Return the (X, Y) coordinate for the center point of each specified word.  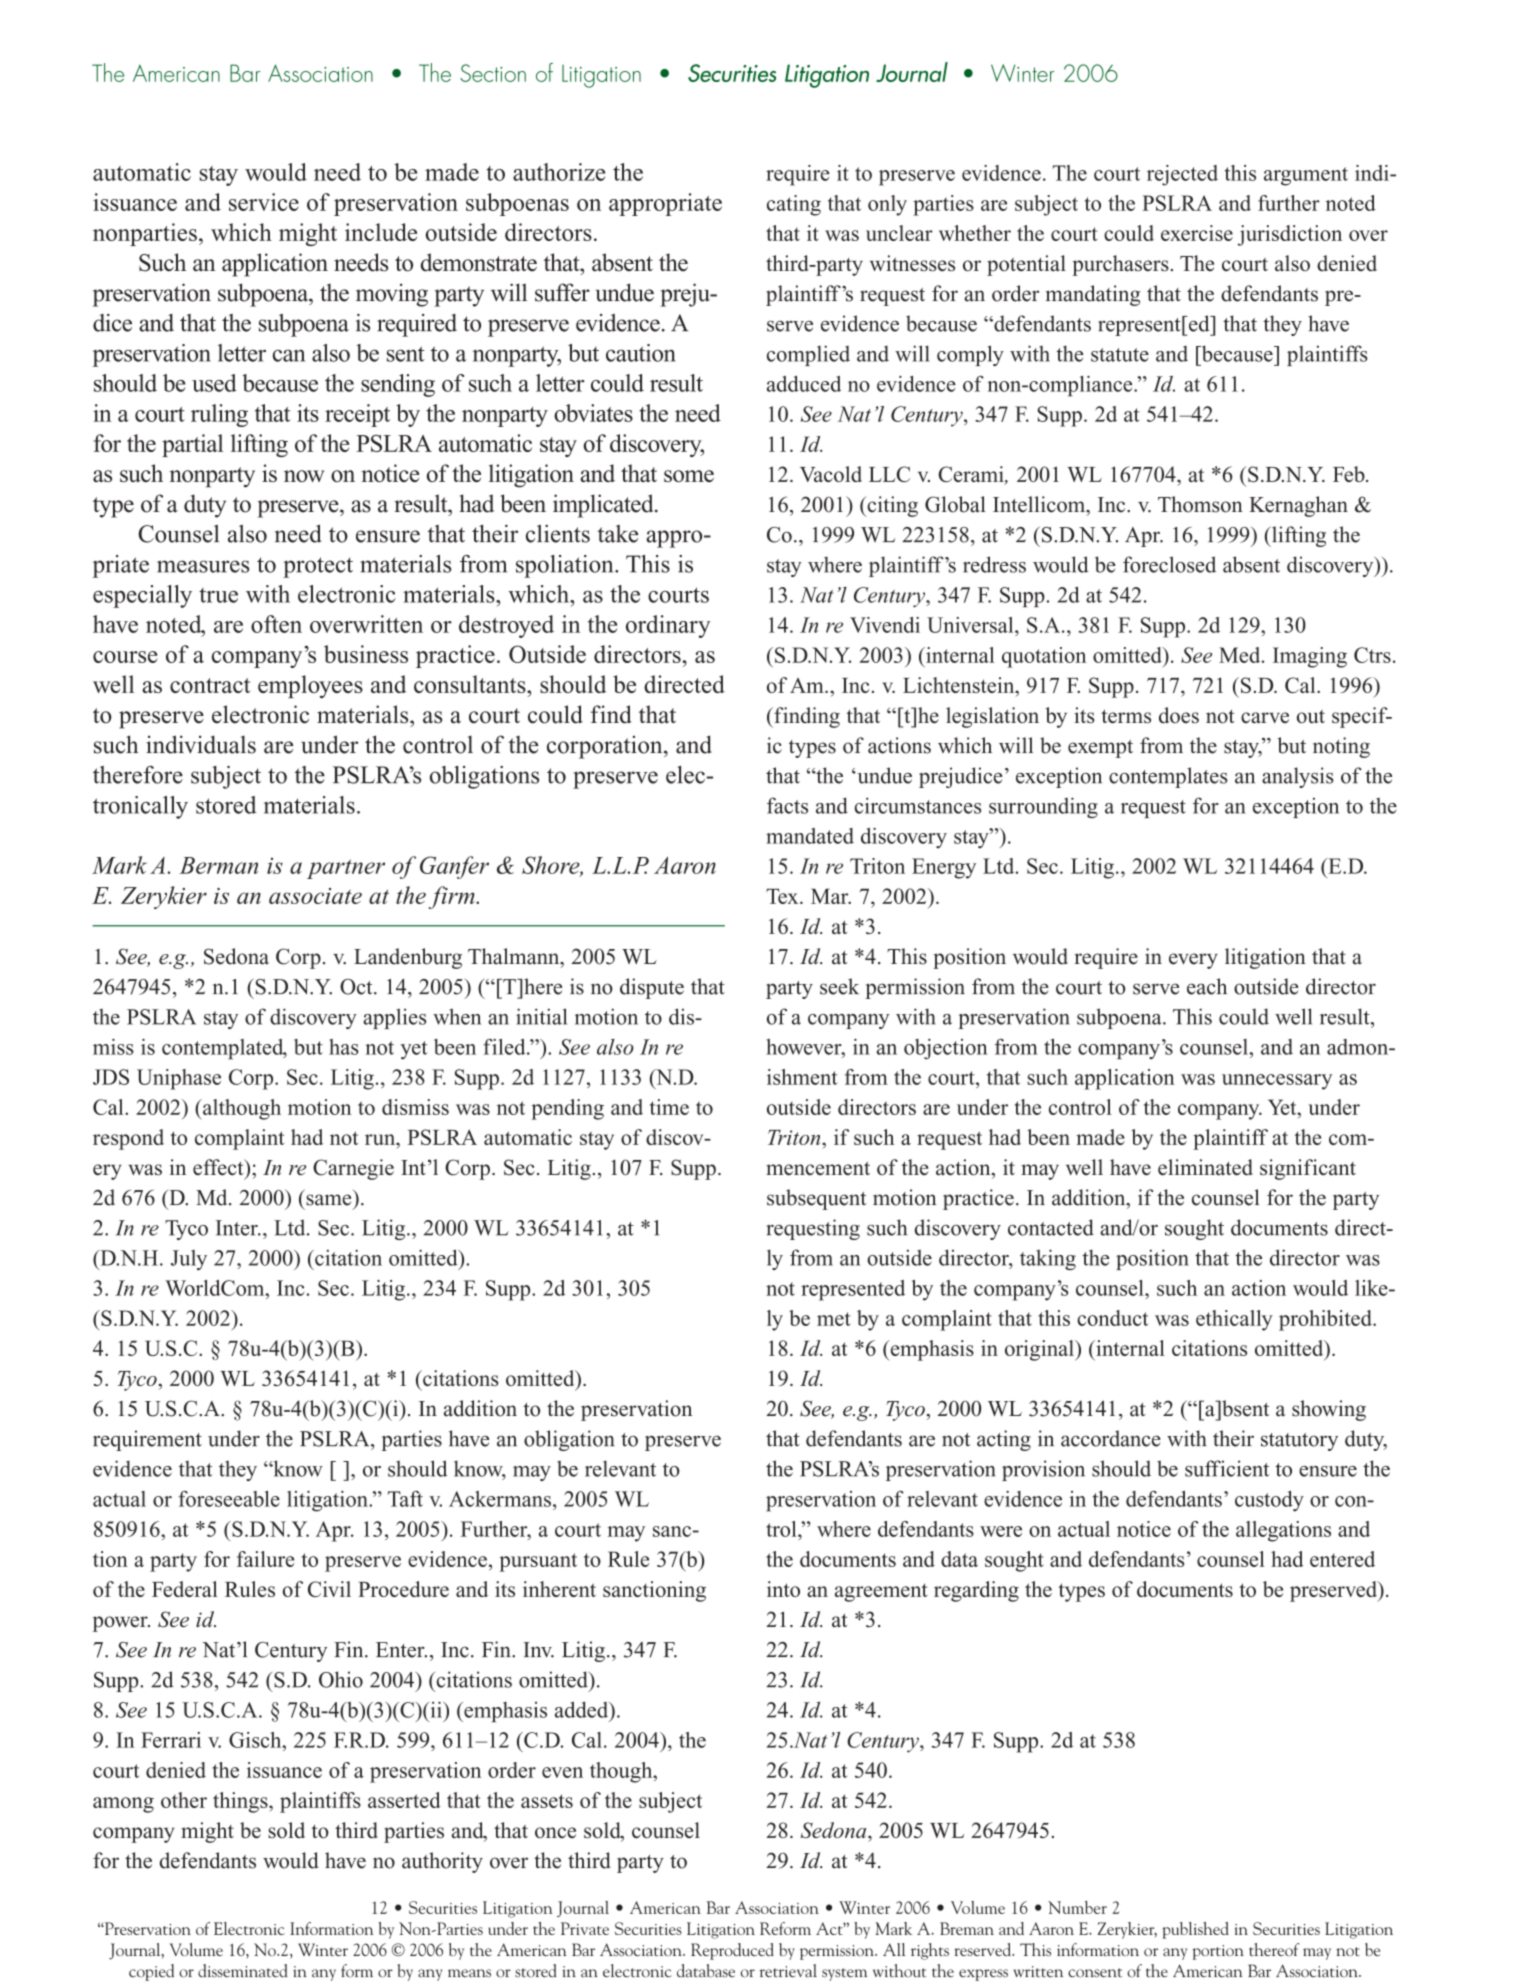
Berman (218, 865)
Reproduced (732, 1951)
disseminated (243, 1971)
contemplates (1168, 777)
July (189, 1260)
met (834, 1319)
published (1195, 1930)
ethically (1234, 1320)
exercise (1197, 233)
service (264, 202)
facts (787, 805)
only (887, 205)
